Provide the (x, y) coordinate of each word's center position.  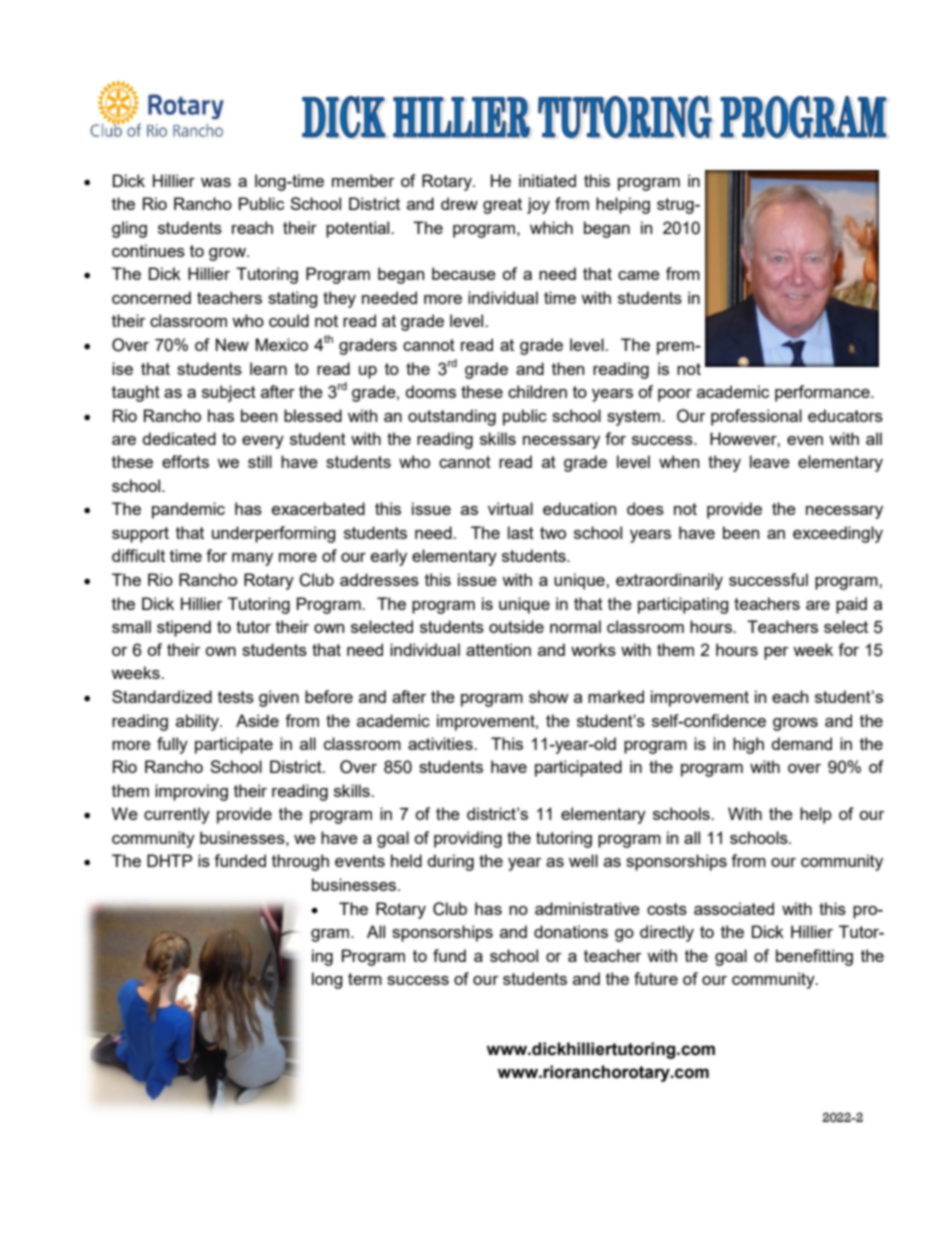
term (365, 979)
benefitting (814, 957)
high (748, 745)
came (639, 275)
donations (571, 931)
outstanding (452, 417)
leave (770, 461)
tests (236, 697)
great (502, 206)
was (216, 182)
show (549, 696)
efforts (185, 461)
